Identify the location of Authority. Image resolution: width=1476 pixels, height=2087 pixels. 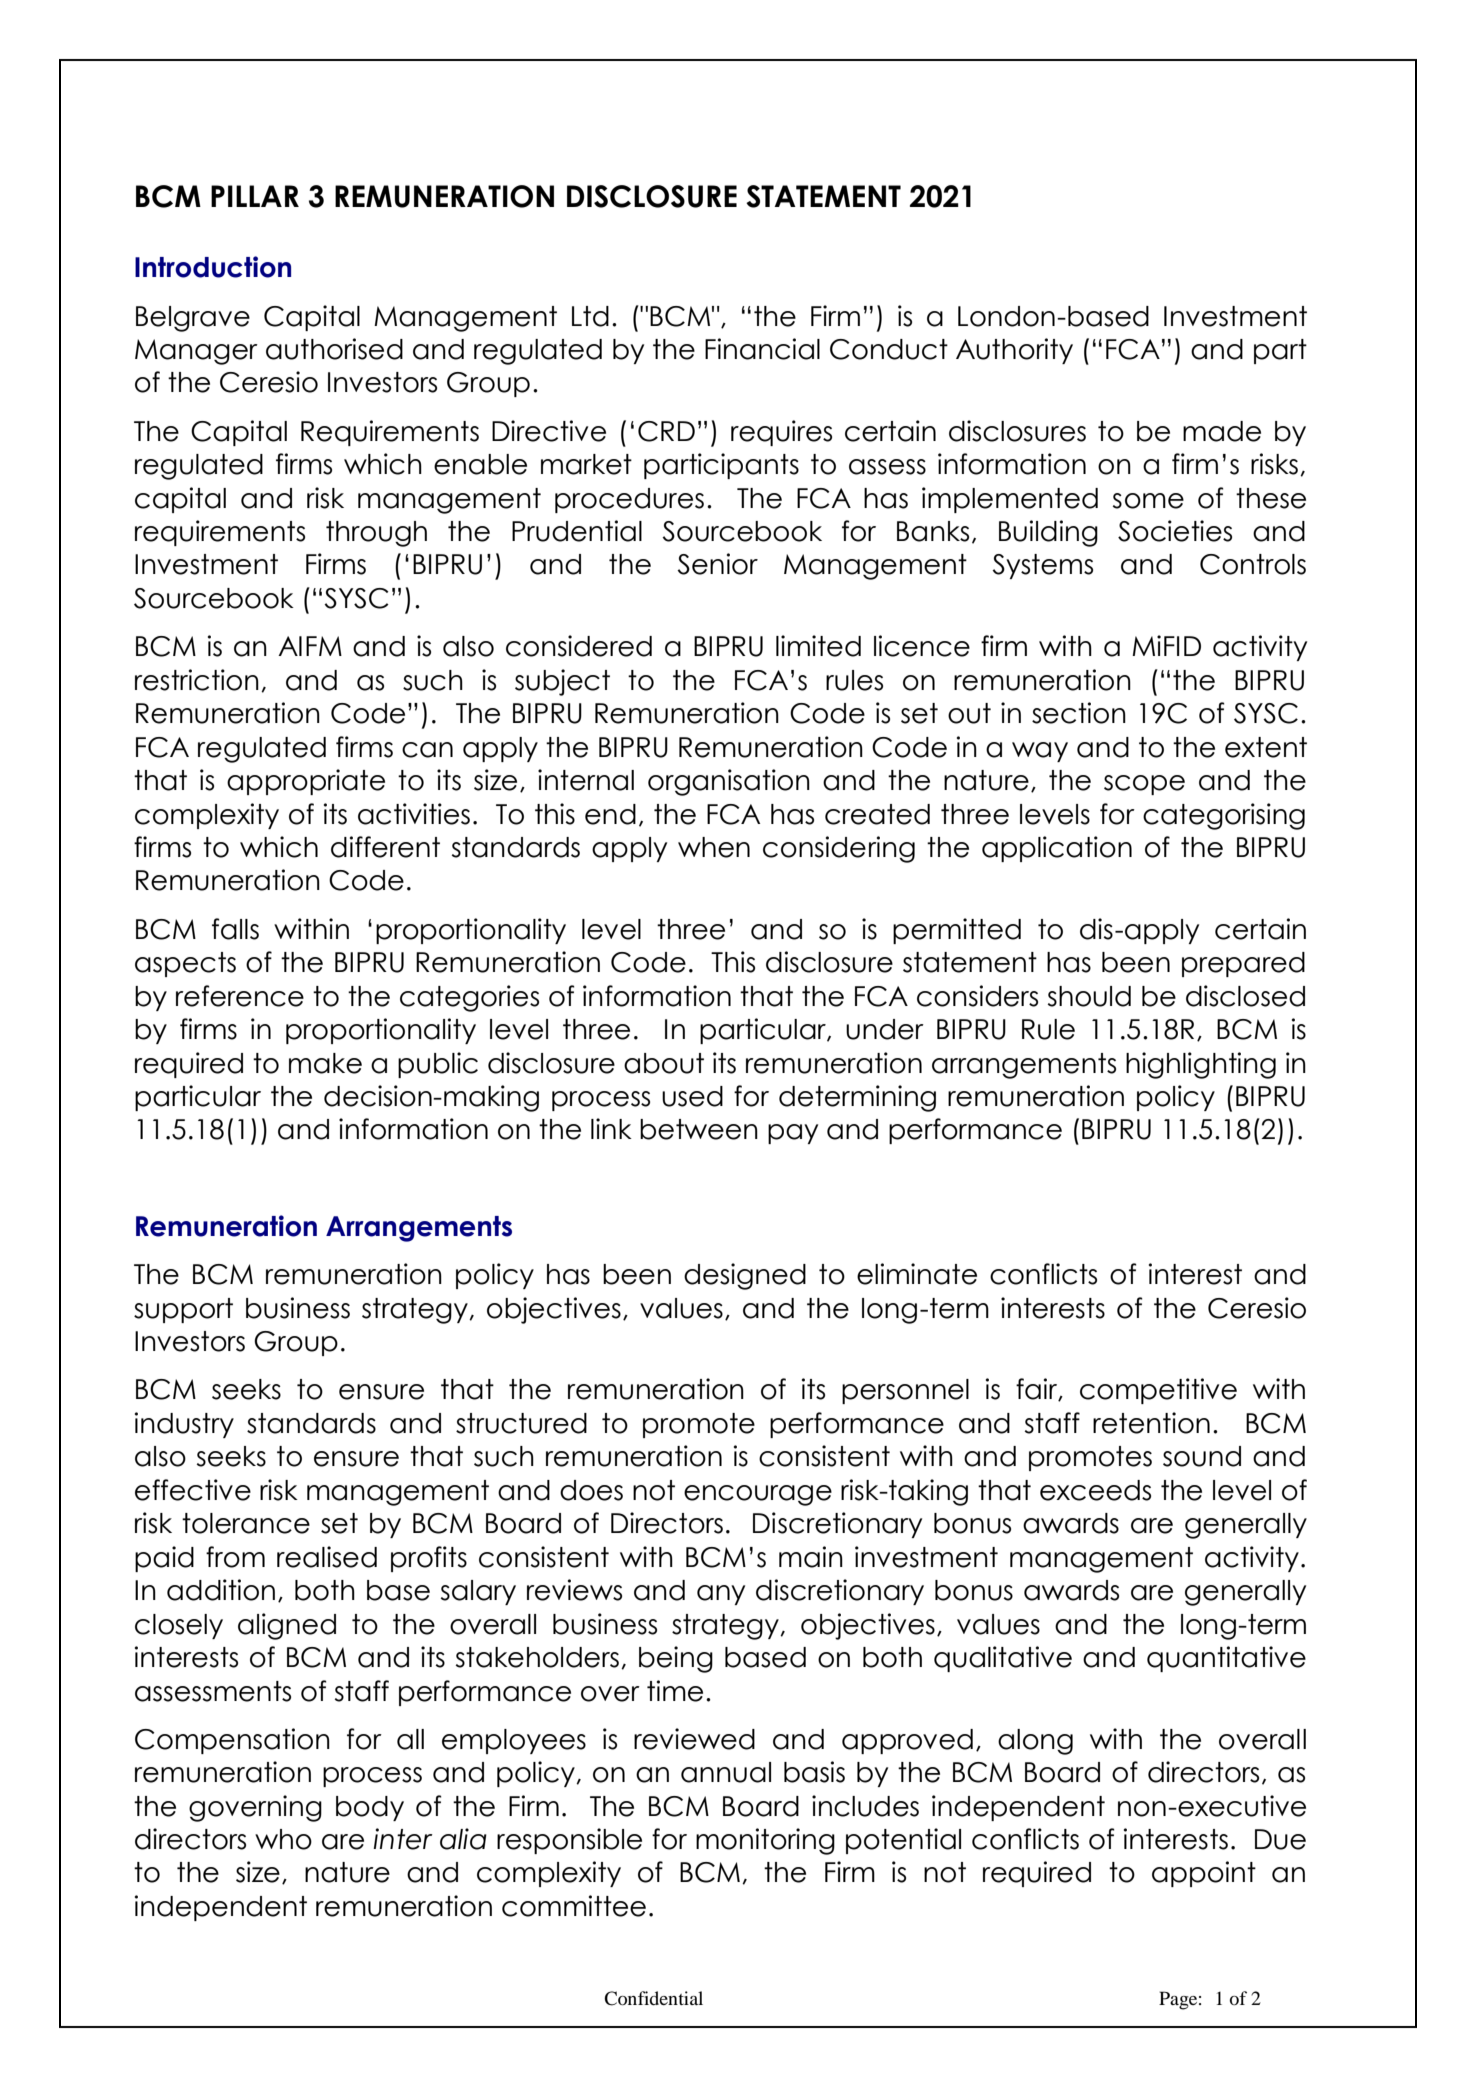
(1014, 351).
